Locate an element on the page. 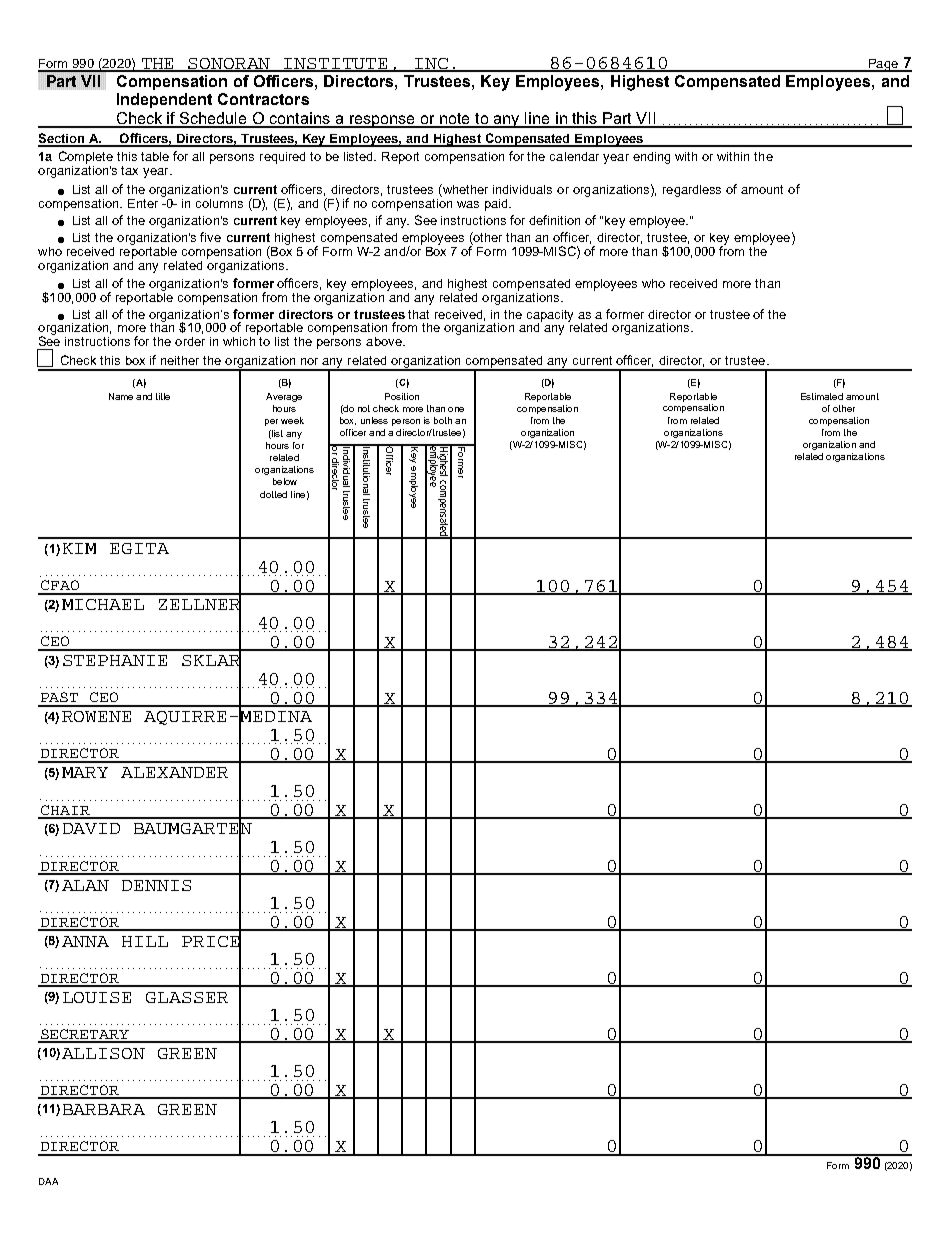 The width and height of the image is (952, 1233). note is located at coordinates (455, 120).
